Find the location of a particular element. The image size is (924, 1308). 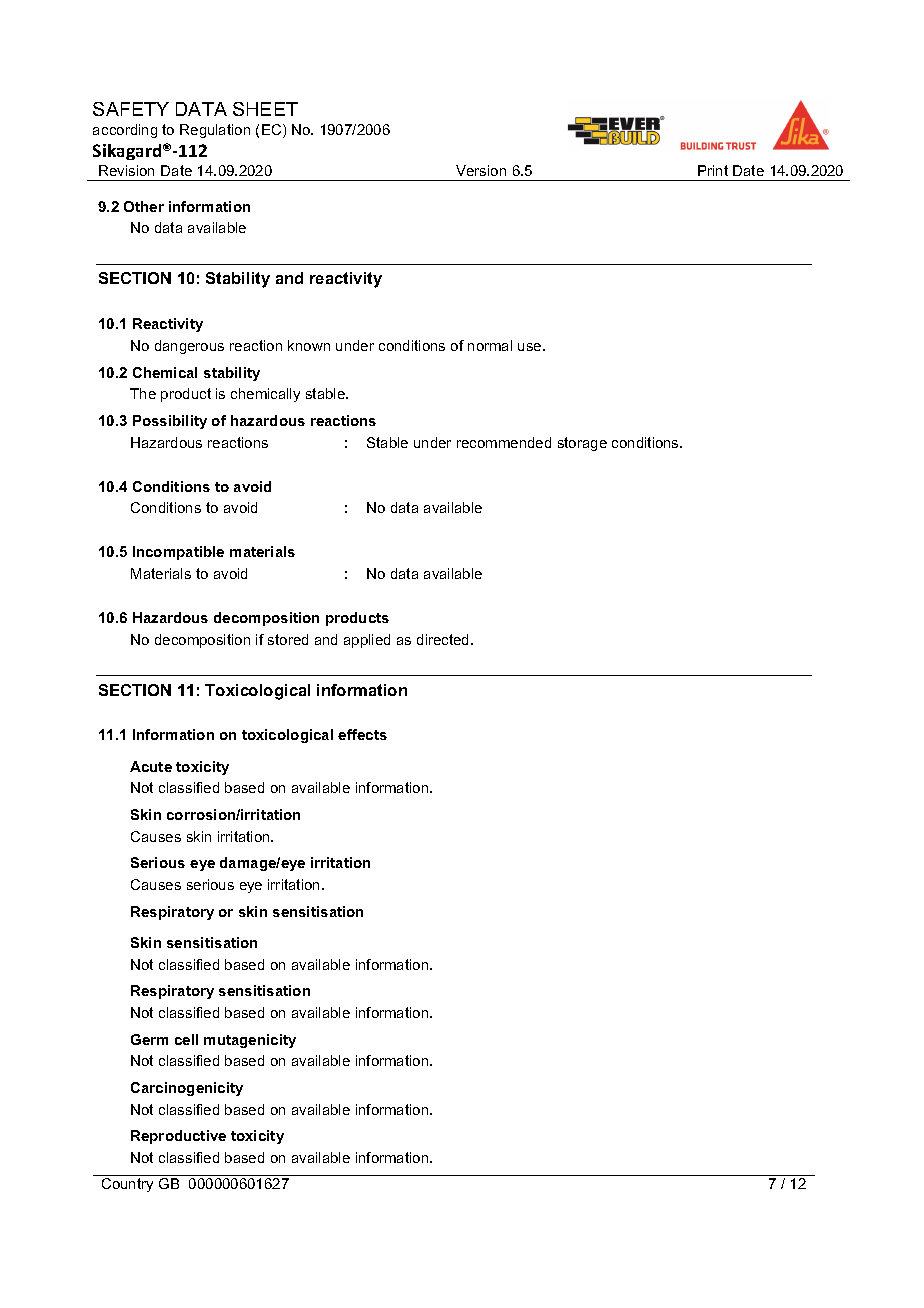

storage is located at coordinates (582, 444).
